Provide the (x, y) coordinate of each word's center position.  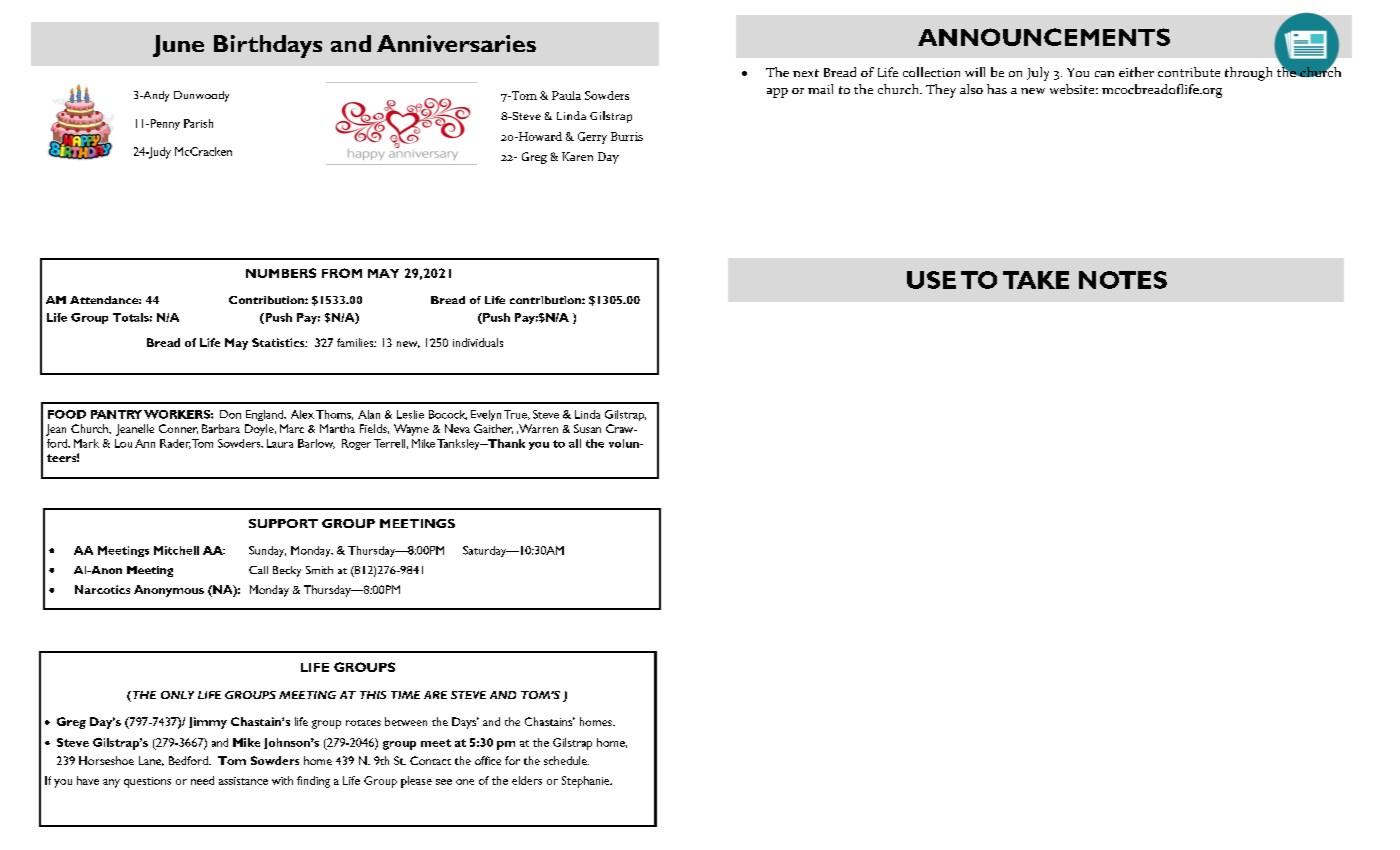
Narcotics (102, 589)
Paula (566, 95)
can (1104, 74)
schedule (566, 760)
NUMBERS (281, 273)
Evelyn (486, 415)
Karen (577, 156)
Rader (175, 444)
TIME (405, 695)
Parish (198, 123)
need (202, 780)
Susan (587, 428)
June (178, 46)
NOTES (1123, 280)
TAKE (1036, 280)
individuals (478, 342)
